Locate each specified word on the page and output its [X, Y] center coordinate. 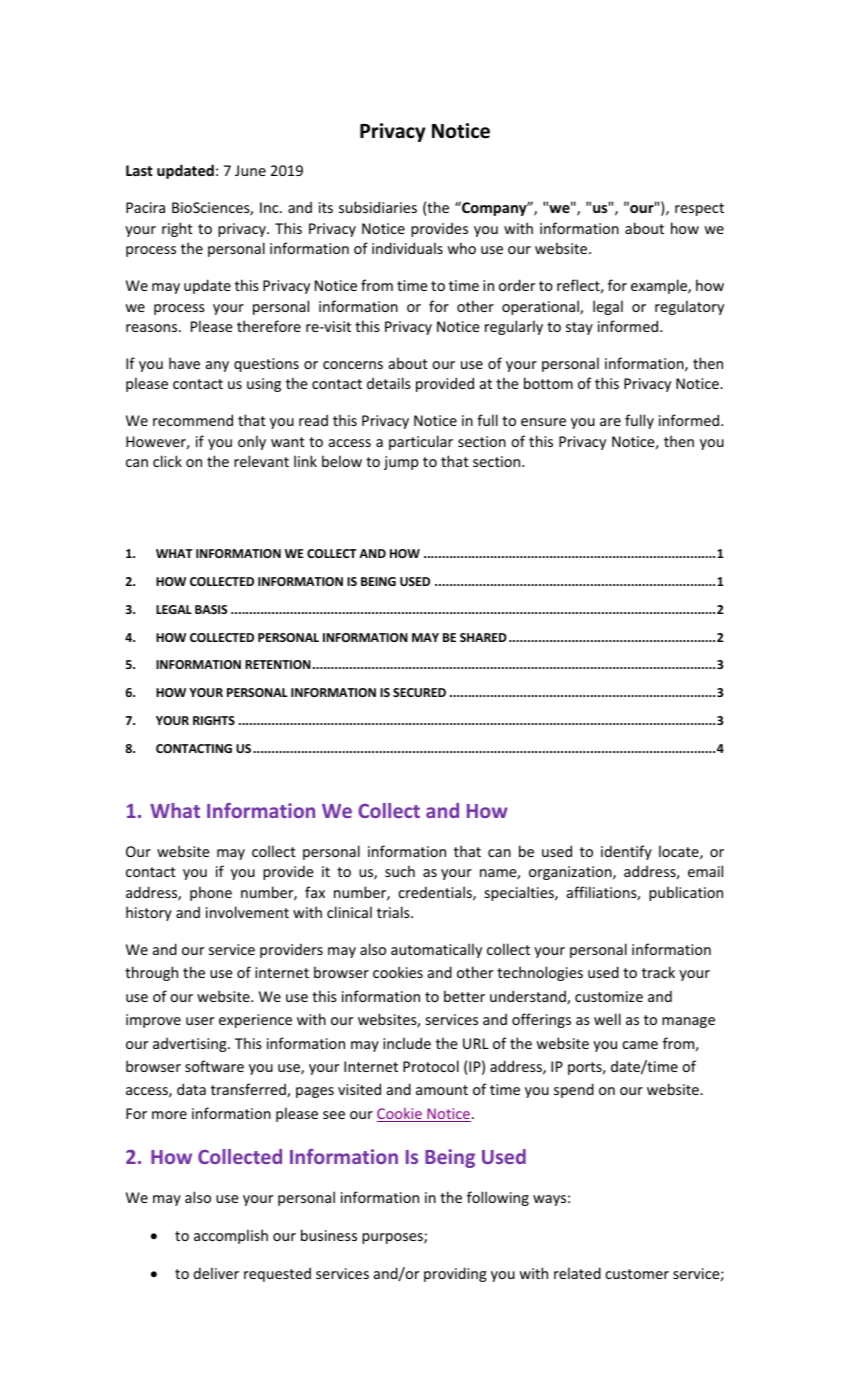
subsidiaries [378, 207]
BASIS [211, 609]
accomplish [231, 1236]
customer [637, 1274]
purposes [393, 1238]
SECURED [419, 692]
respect [699, 209]
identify [626, 852]
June [250, 170]
